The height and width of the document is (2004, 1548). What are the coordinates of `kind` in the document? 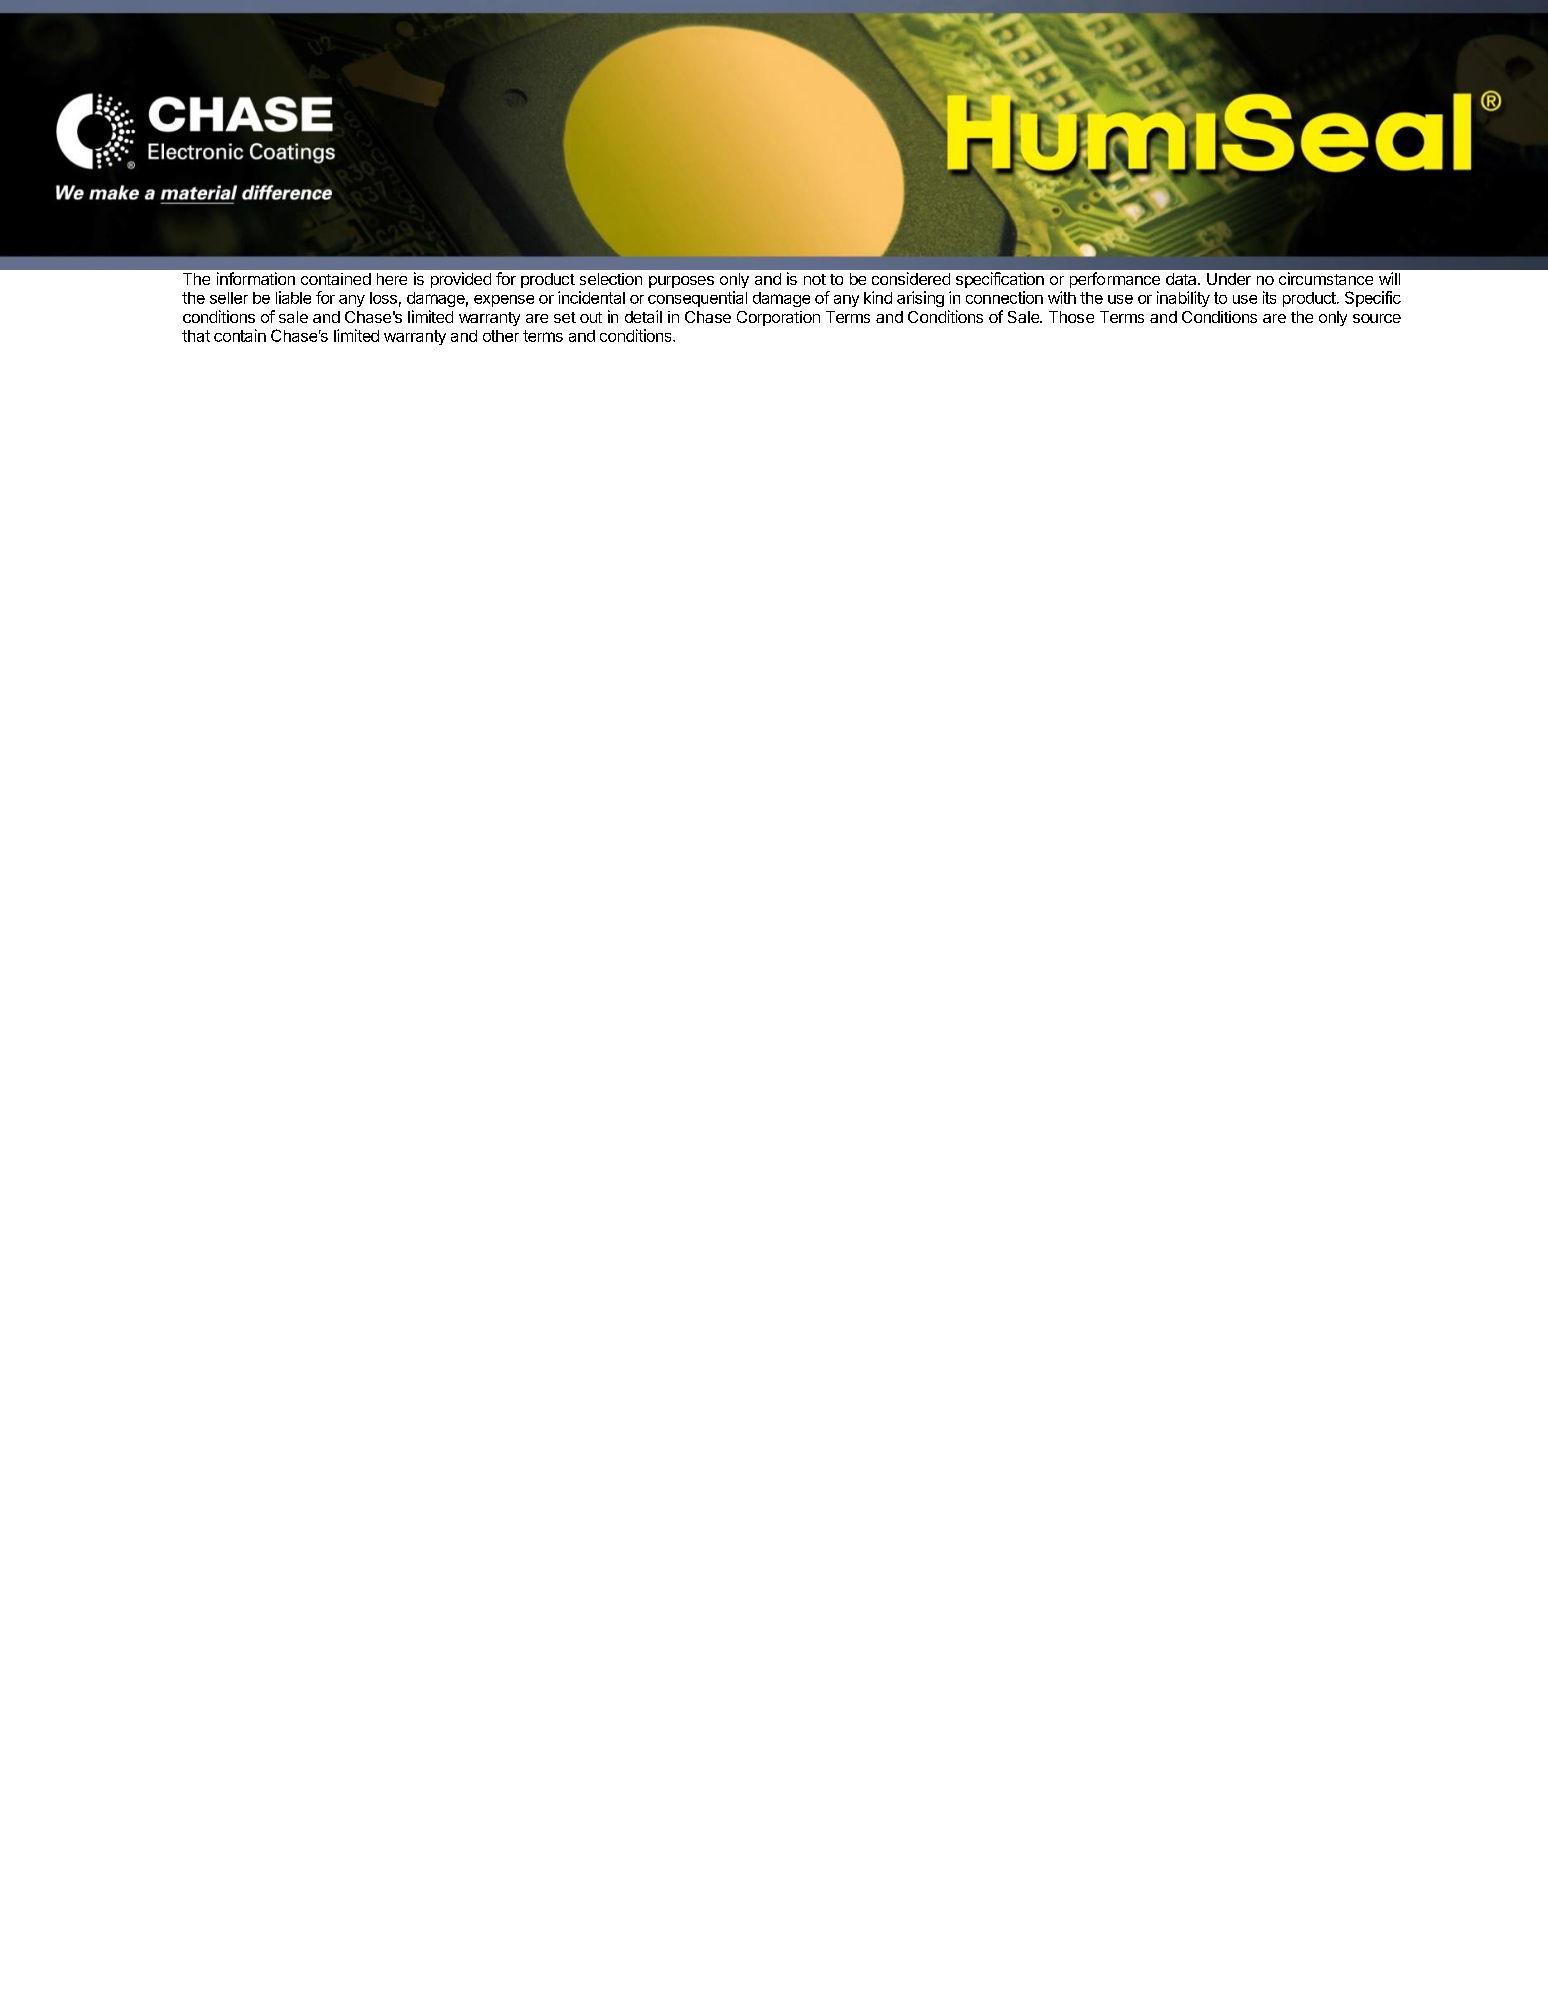 It's located at (878, 297).
